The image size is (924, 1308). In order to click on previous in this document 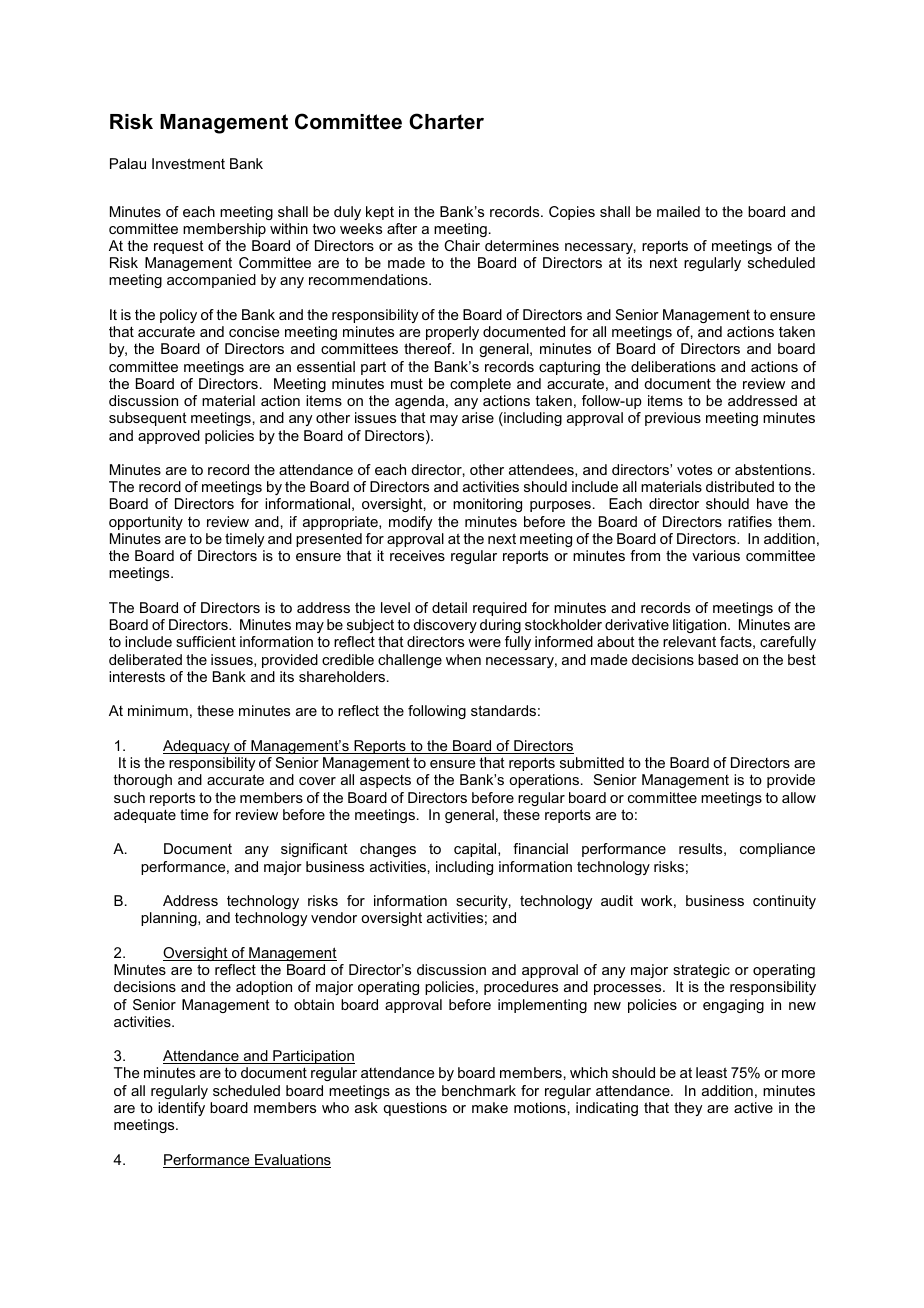, I will do `click(673, 419)`.
